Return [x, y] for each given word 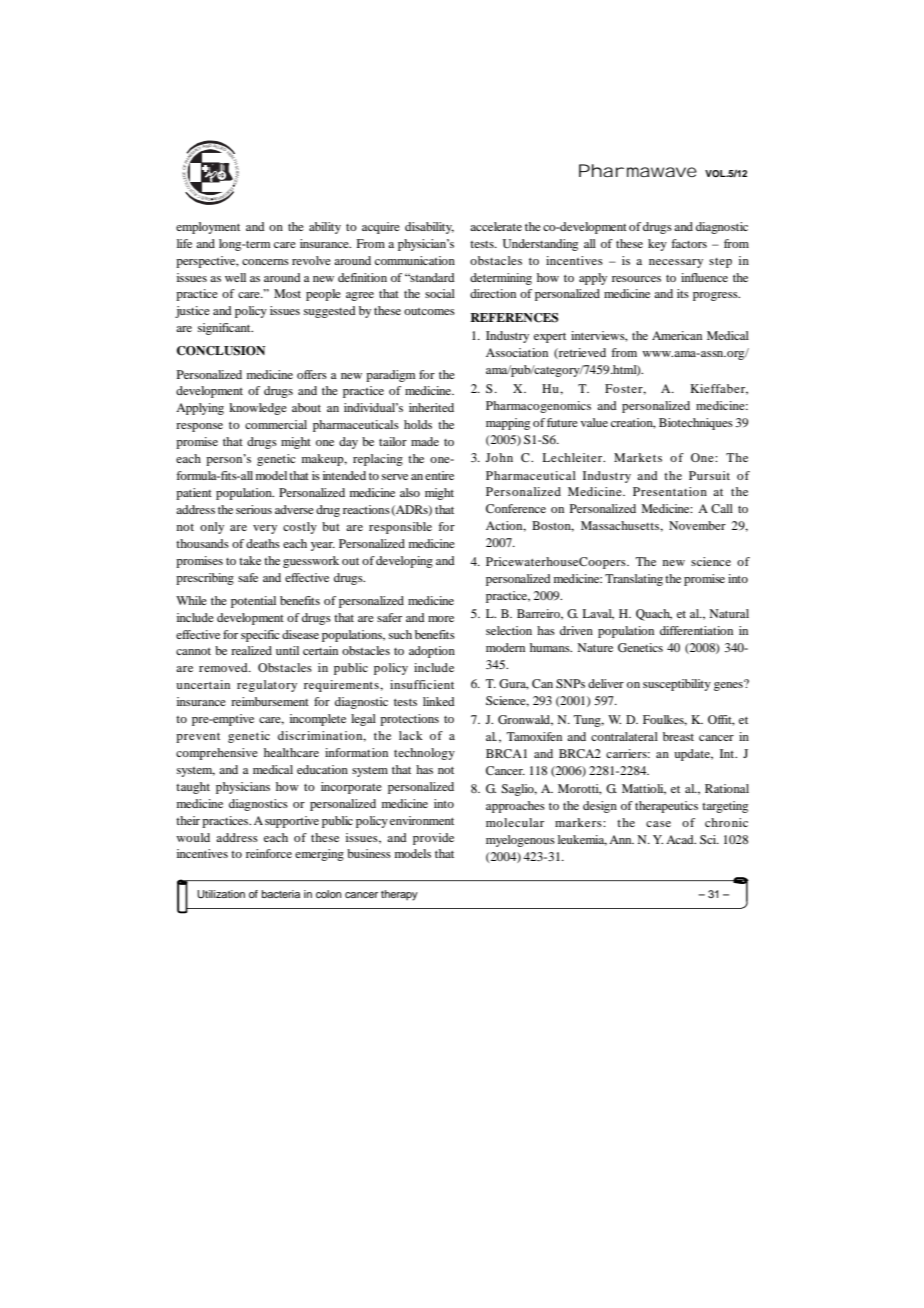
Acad [681, 839]
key [657, 245]
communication [415, 260]
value [594, 422]
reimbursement [270, 701]
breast [678, 736]
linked [439, 701]
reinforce [269, 853]
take [250, 560]
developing [404, 562]
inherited [431, 407]
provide [433, 839]
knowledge [258, 409]
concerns [265, 262]
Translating [634, 580]
